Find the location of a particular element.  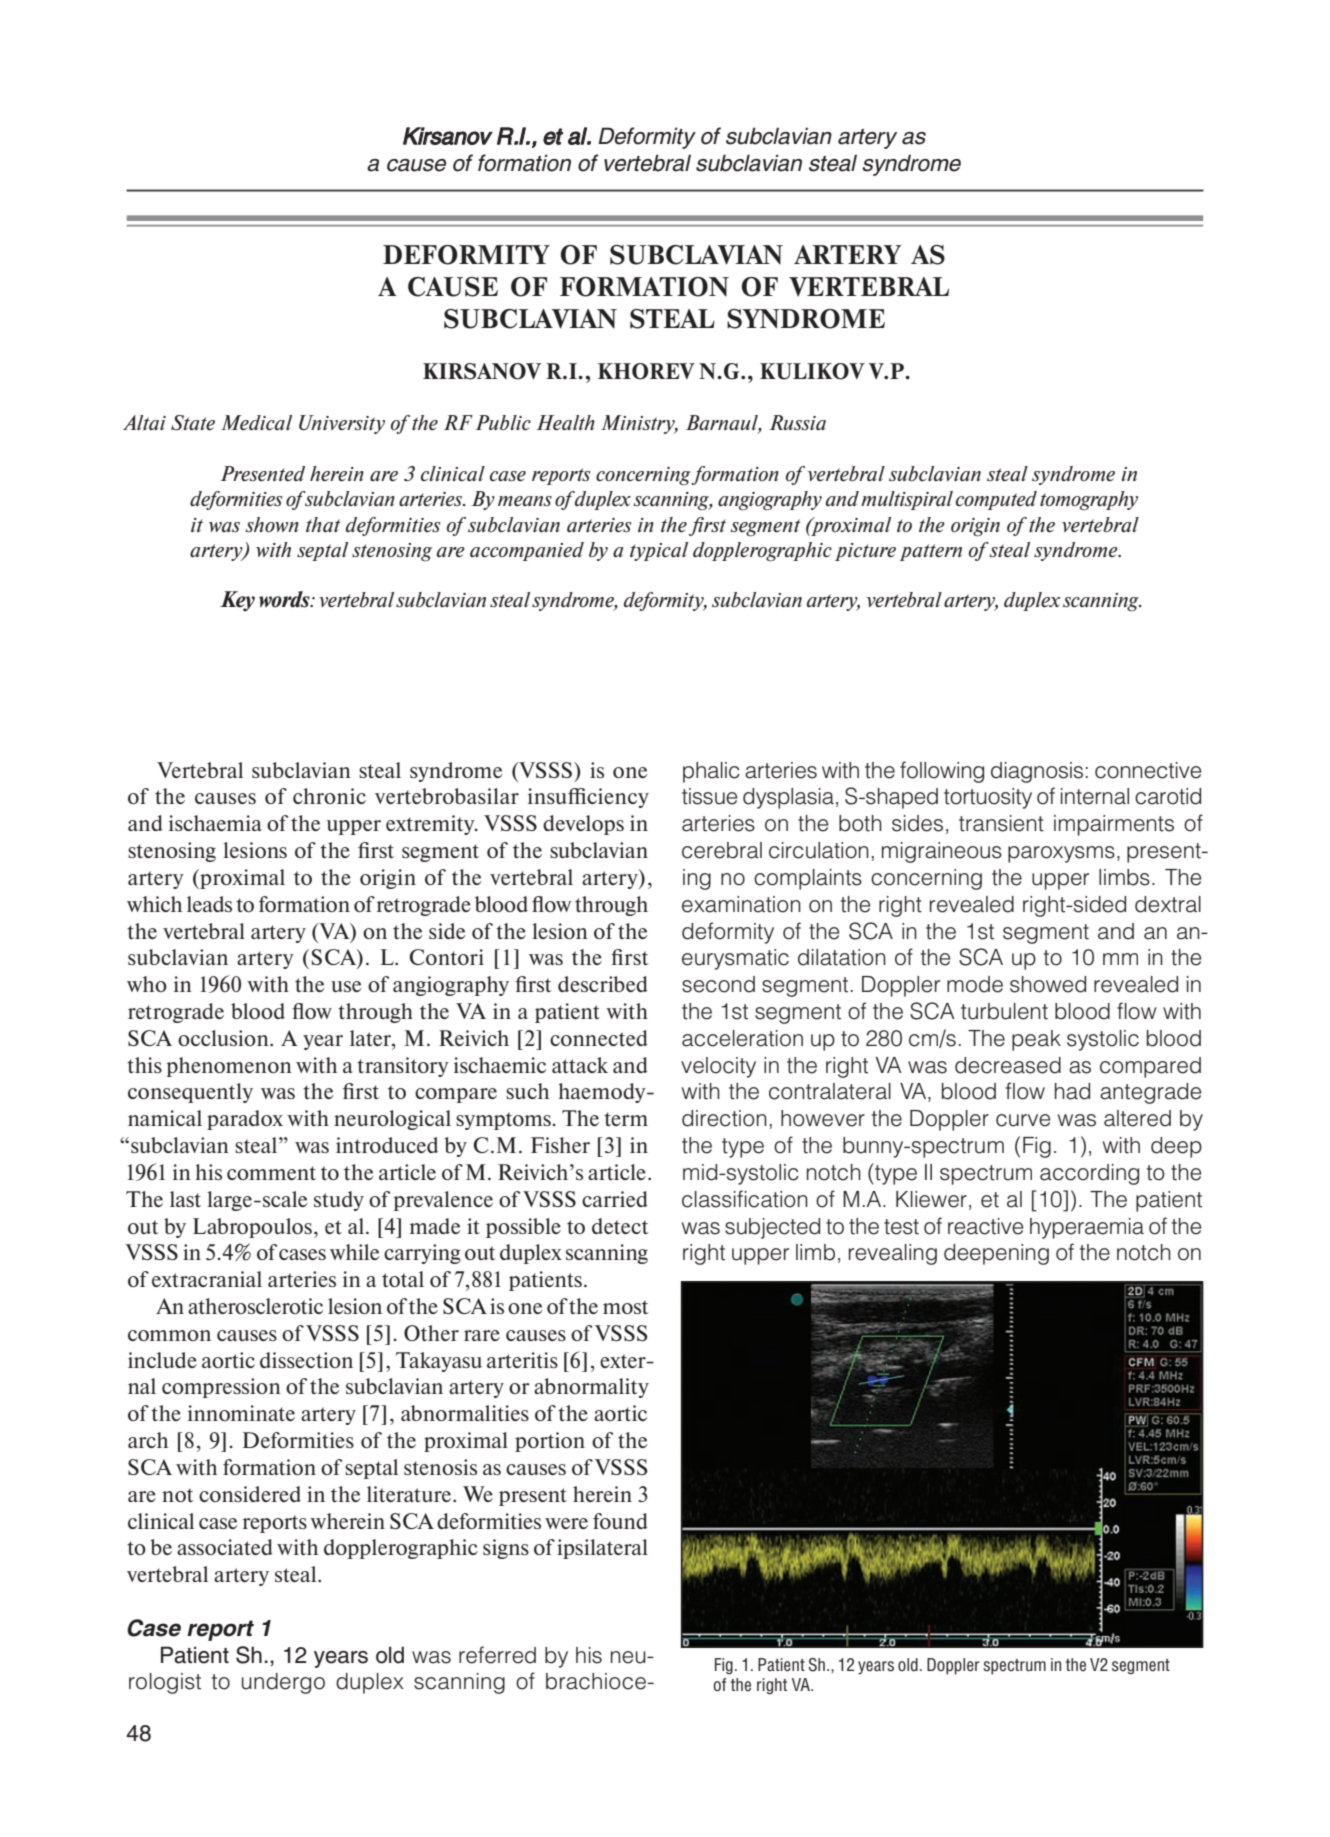

peak is located at coordinates (1036, 1040).
